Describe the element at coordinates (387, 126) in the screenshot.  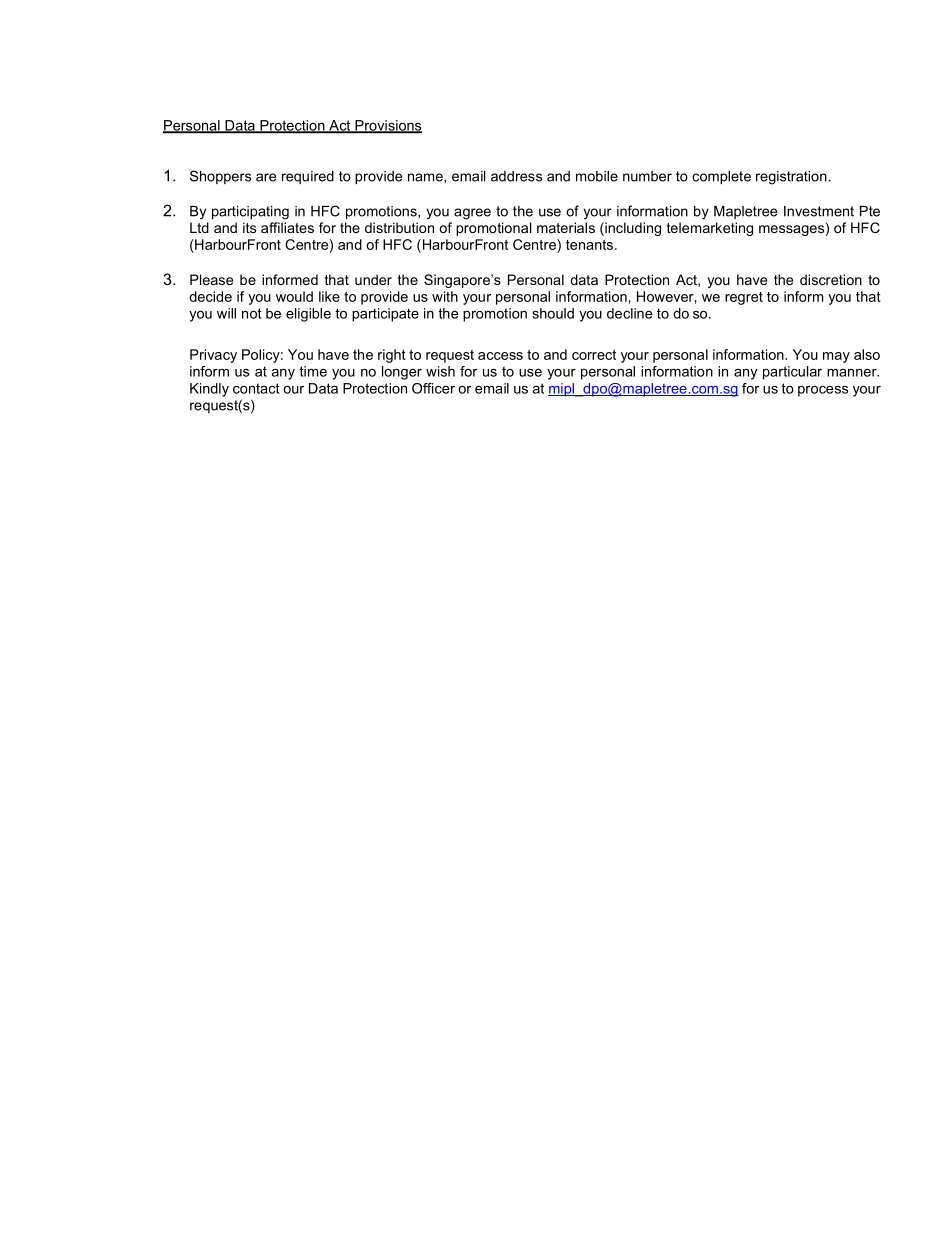
I see `Provisions` at that location.
